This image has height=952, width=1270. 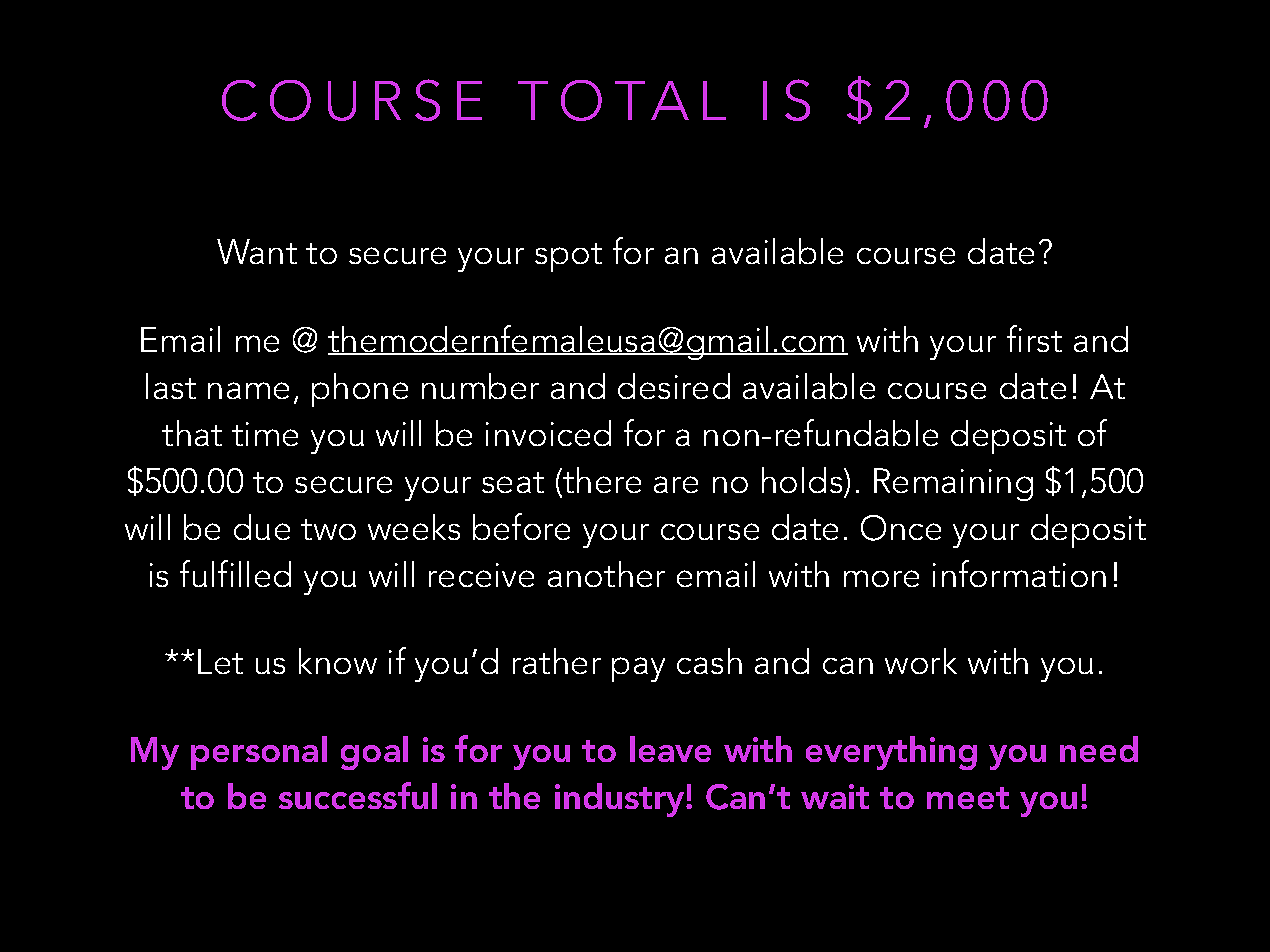 What do you see at coordinates (338, 661) in the image?
I see `know` at bounding box center [338, 661].
